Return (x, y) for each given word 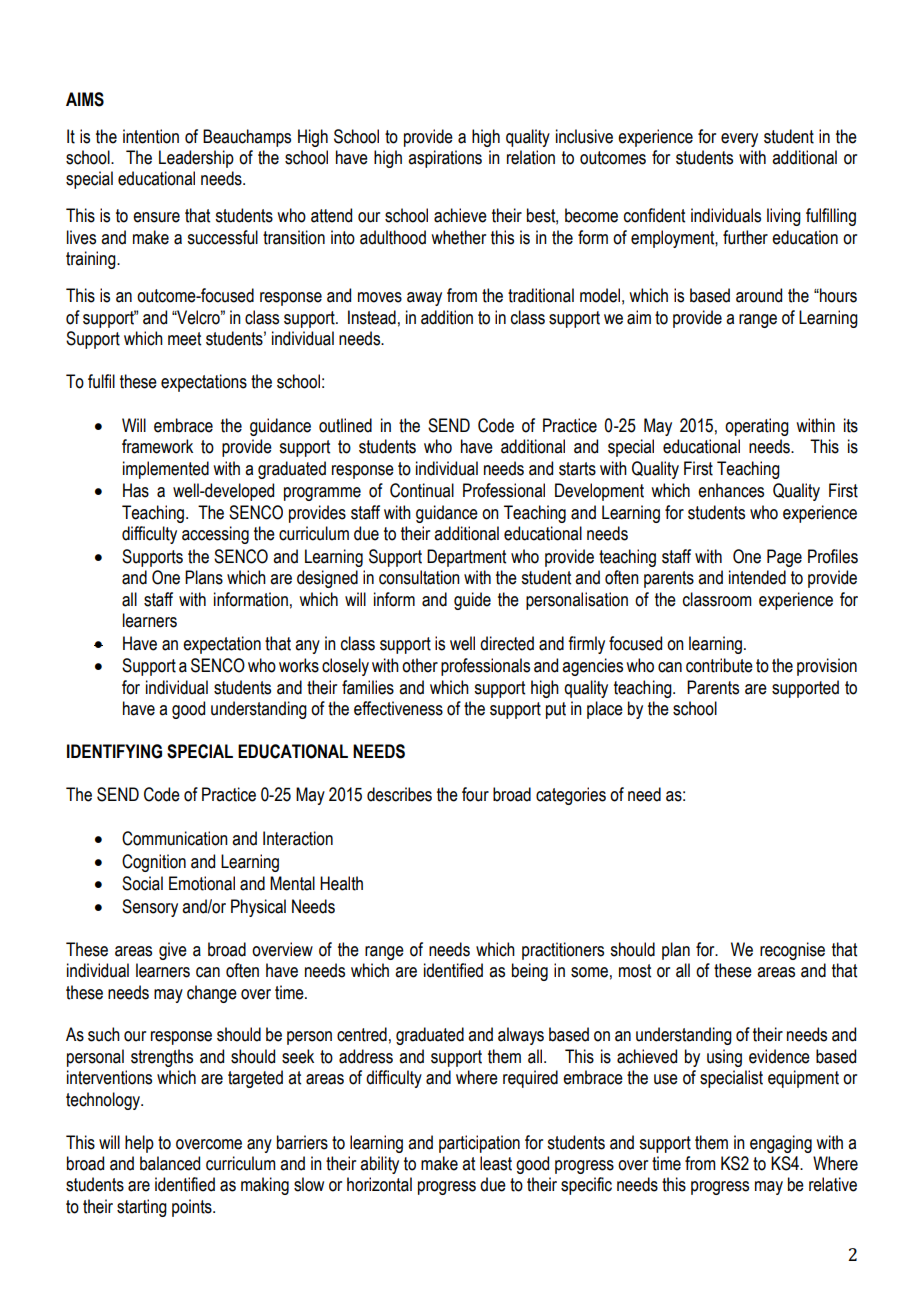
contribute (719, 665)
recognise (792, 951)
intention (151, 136)
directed (507, 643)
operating (757, 427)
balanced (170, 1163)
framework (157, 446)
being (530, 972)
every (739, 140)
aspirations (445, 159)
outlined (345, 425)
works (299, 665)
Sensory (150, 908)
